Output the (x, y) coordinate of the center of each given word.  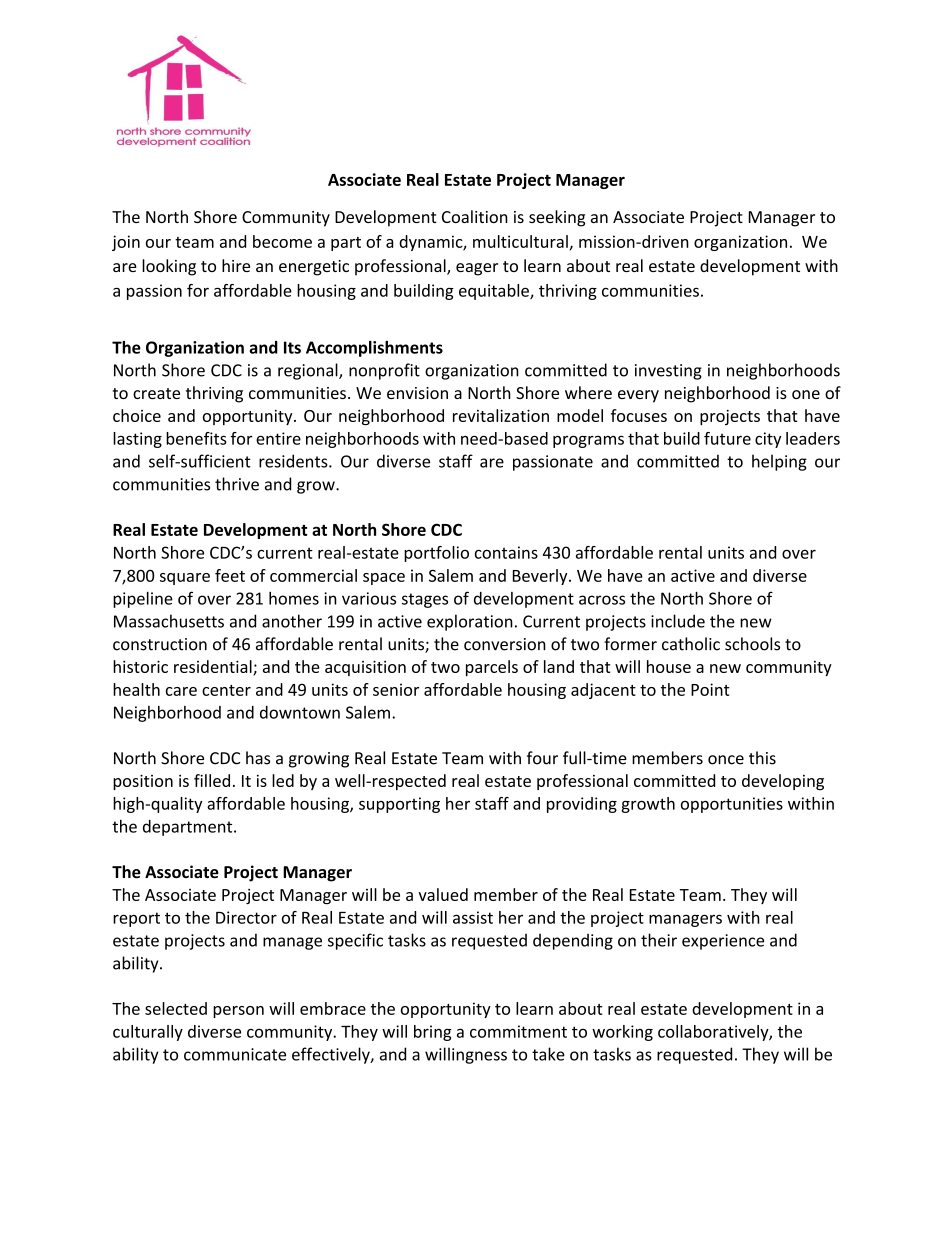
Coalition (475, 216)
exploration (470, 622)
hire (236, 265)
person (238, 1012)
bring (433, 1033)
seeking (557, 218)
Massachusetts (169, 621)
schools (752, 644)
